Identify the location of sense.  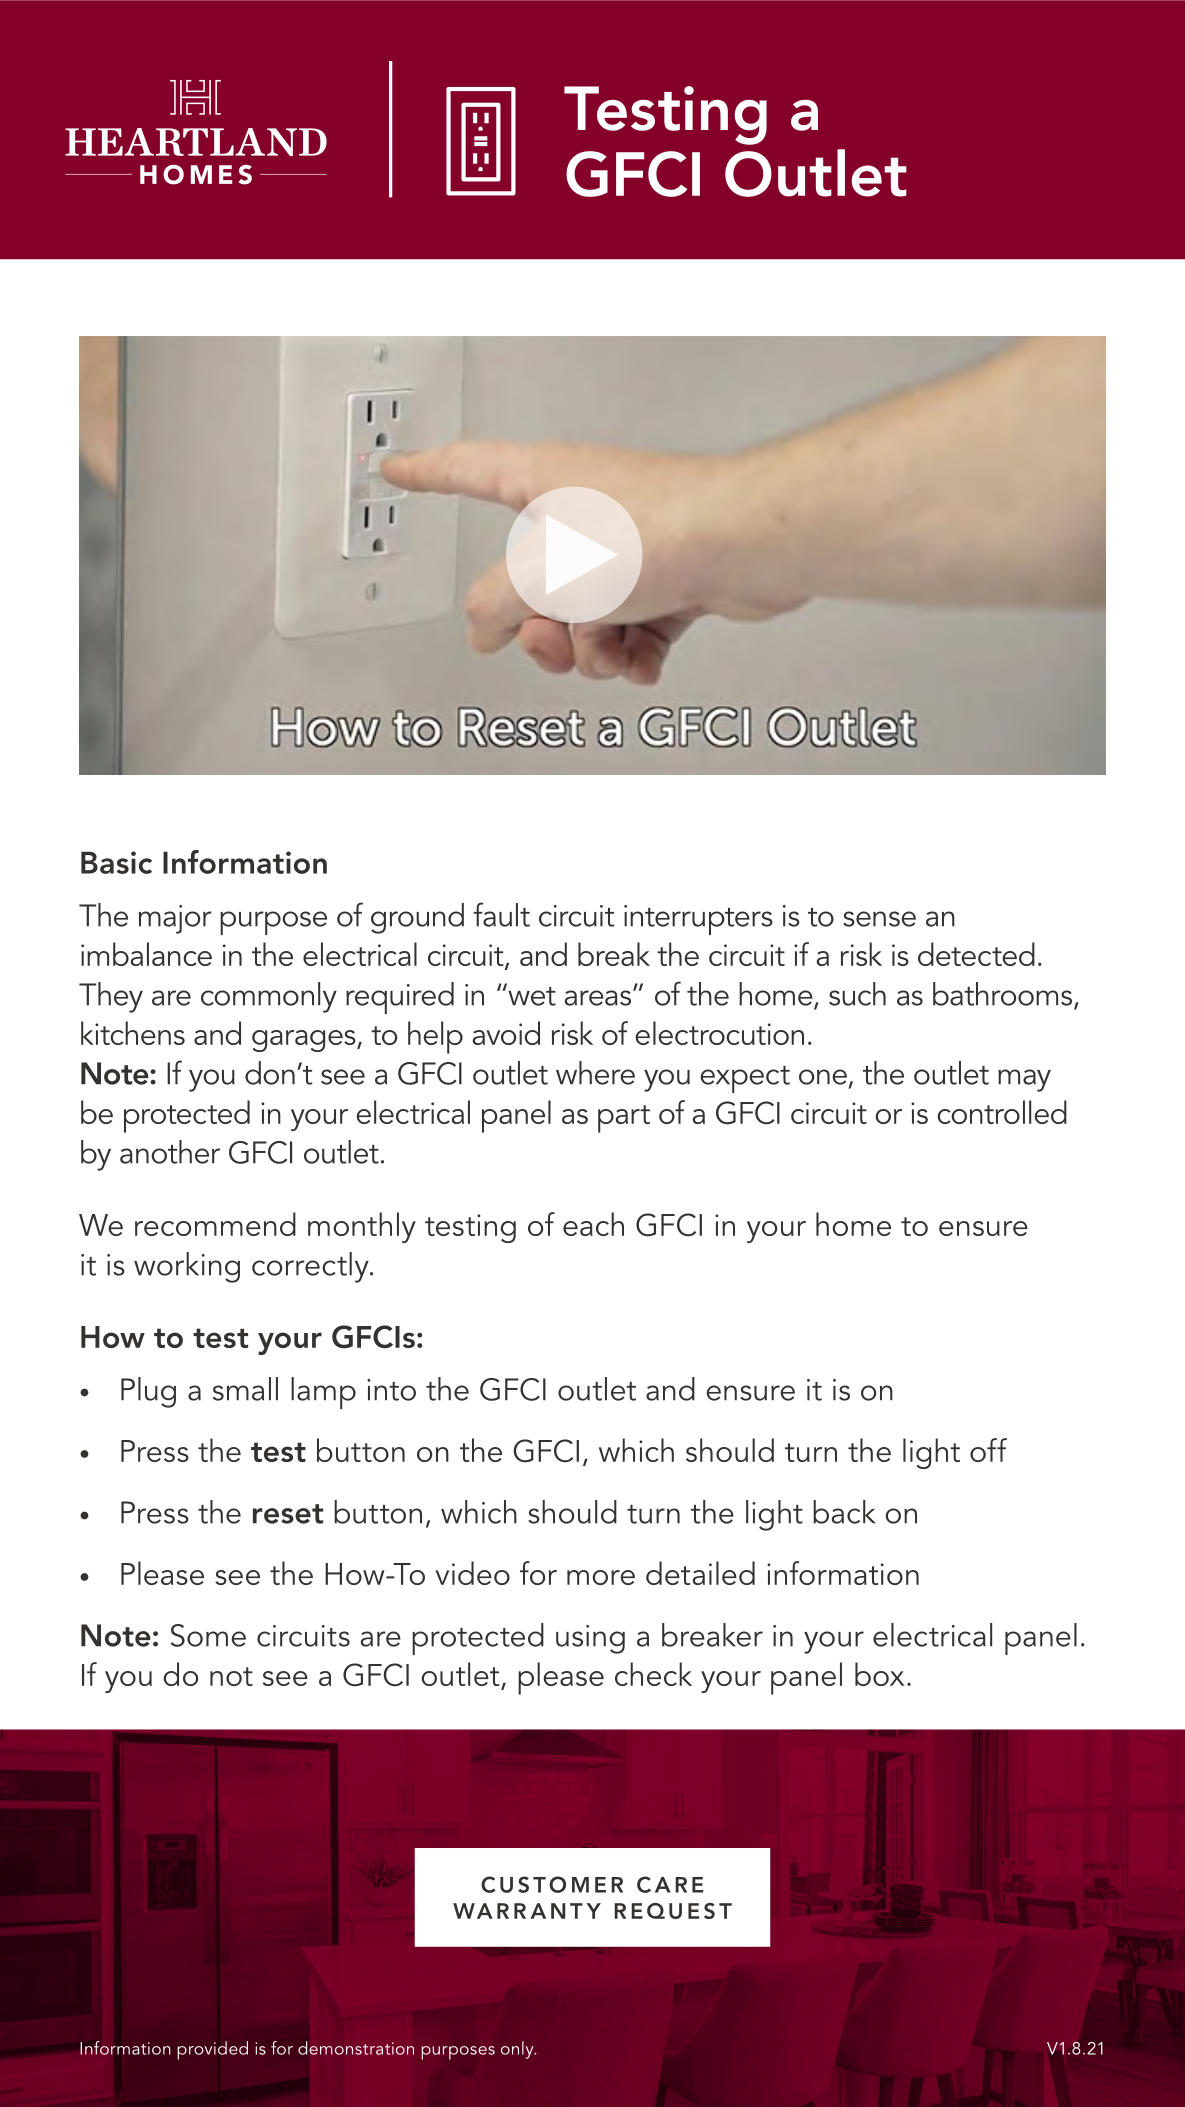
(879, 919).
